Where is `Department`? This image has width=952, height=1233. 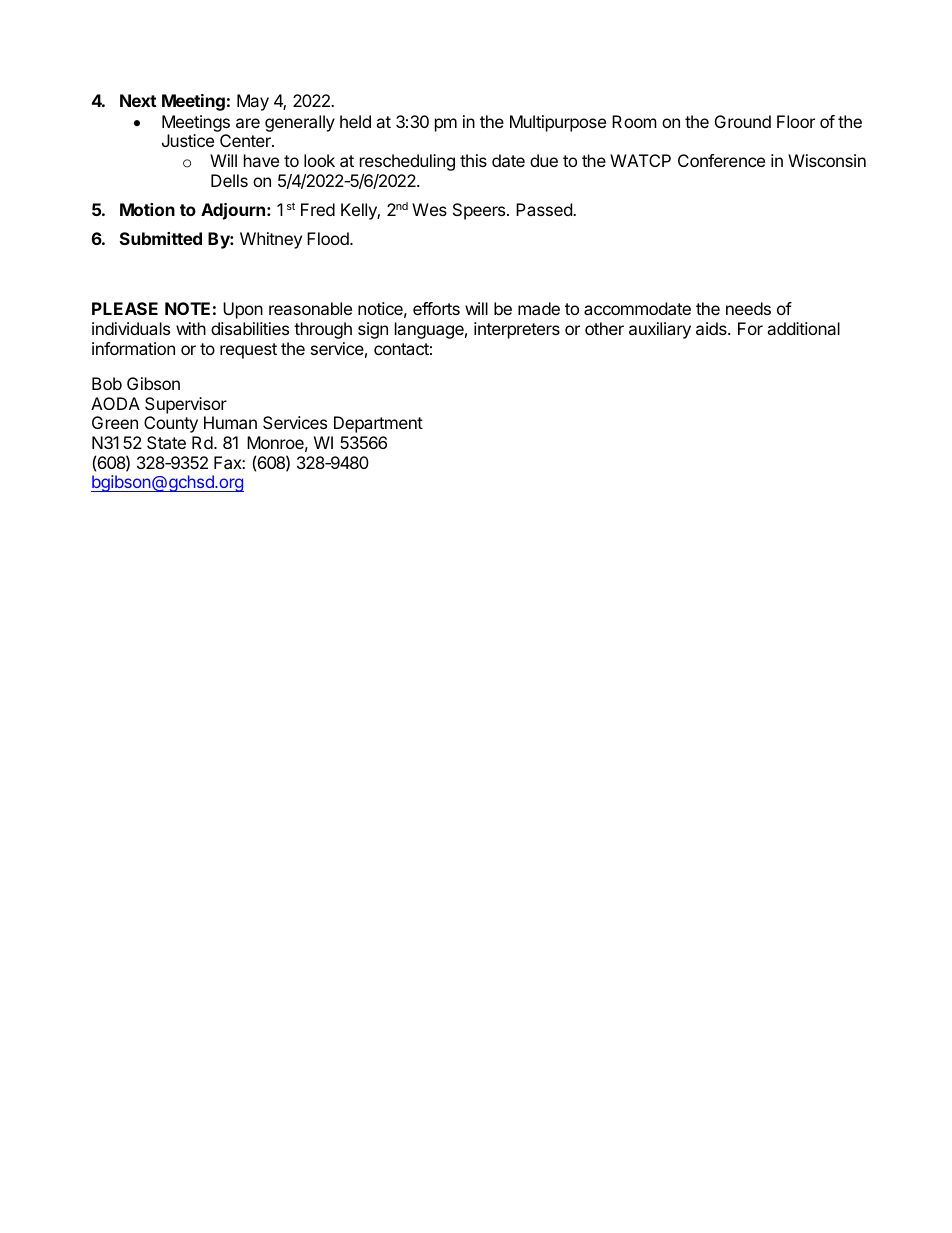 Department is located at coordinates (378, 424).
